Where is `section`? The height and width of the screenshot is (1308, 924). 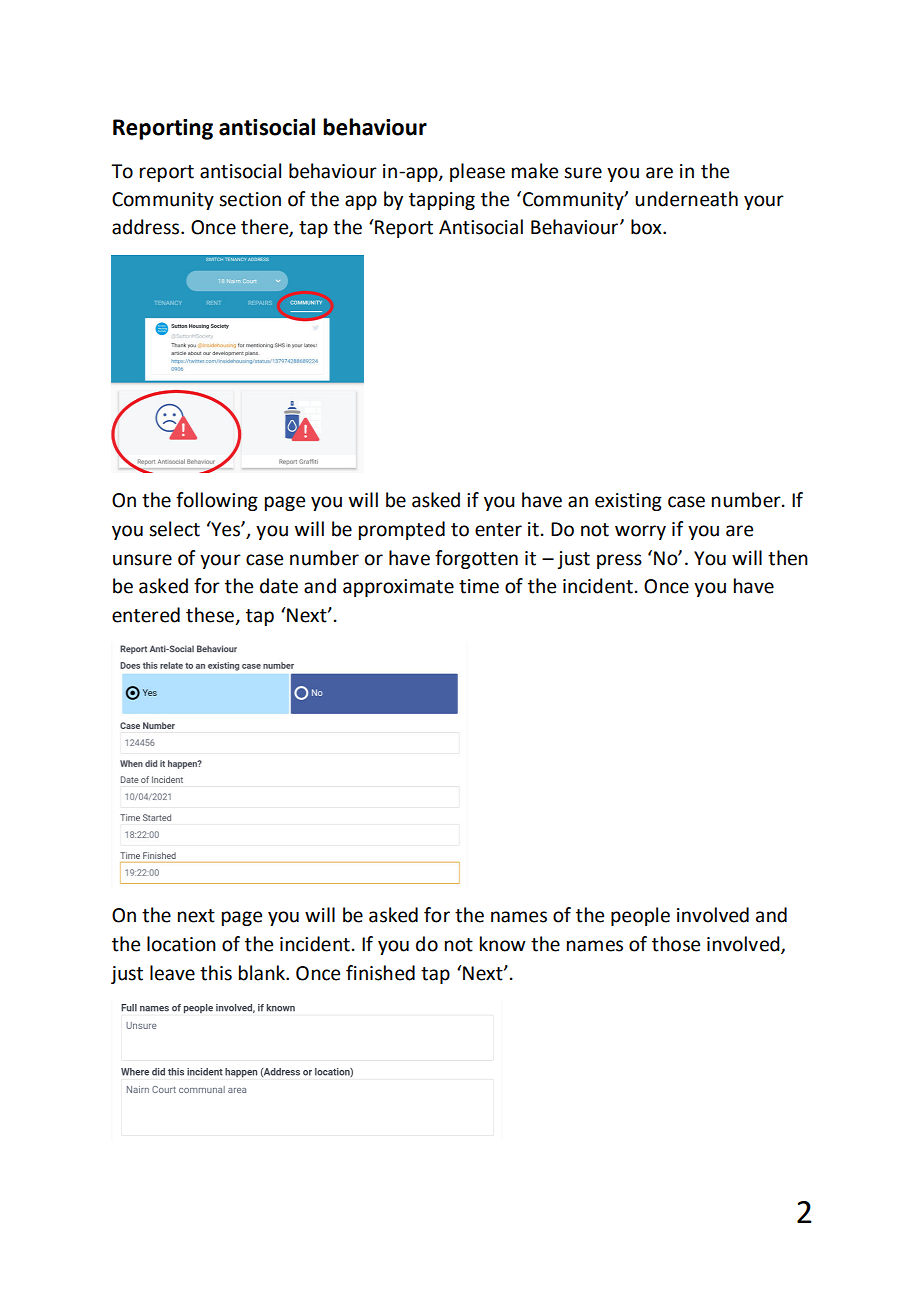 section is located at coordinates (250, 199).
